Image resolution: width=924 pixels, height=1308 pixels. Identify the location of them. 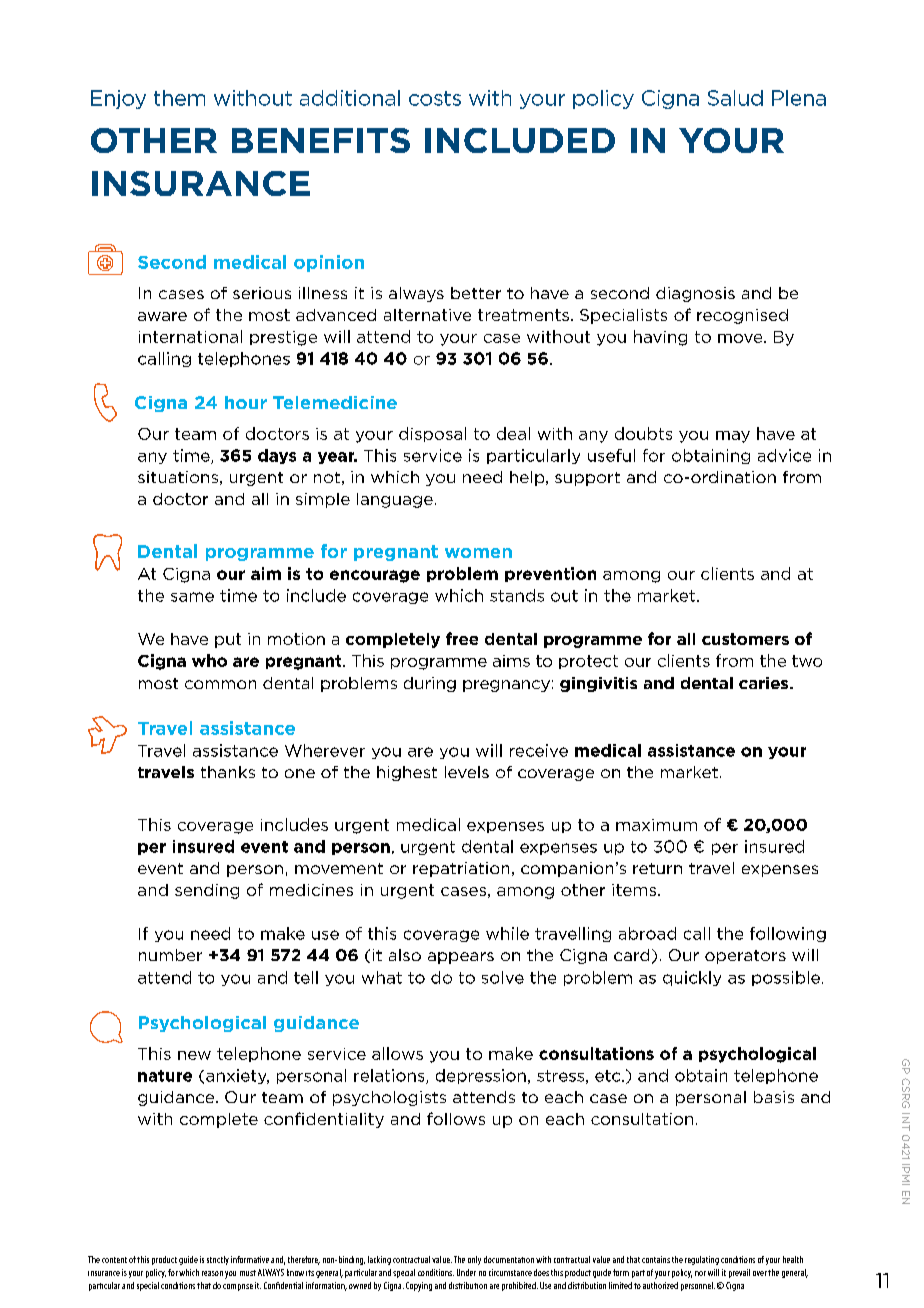
(179, 98).
